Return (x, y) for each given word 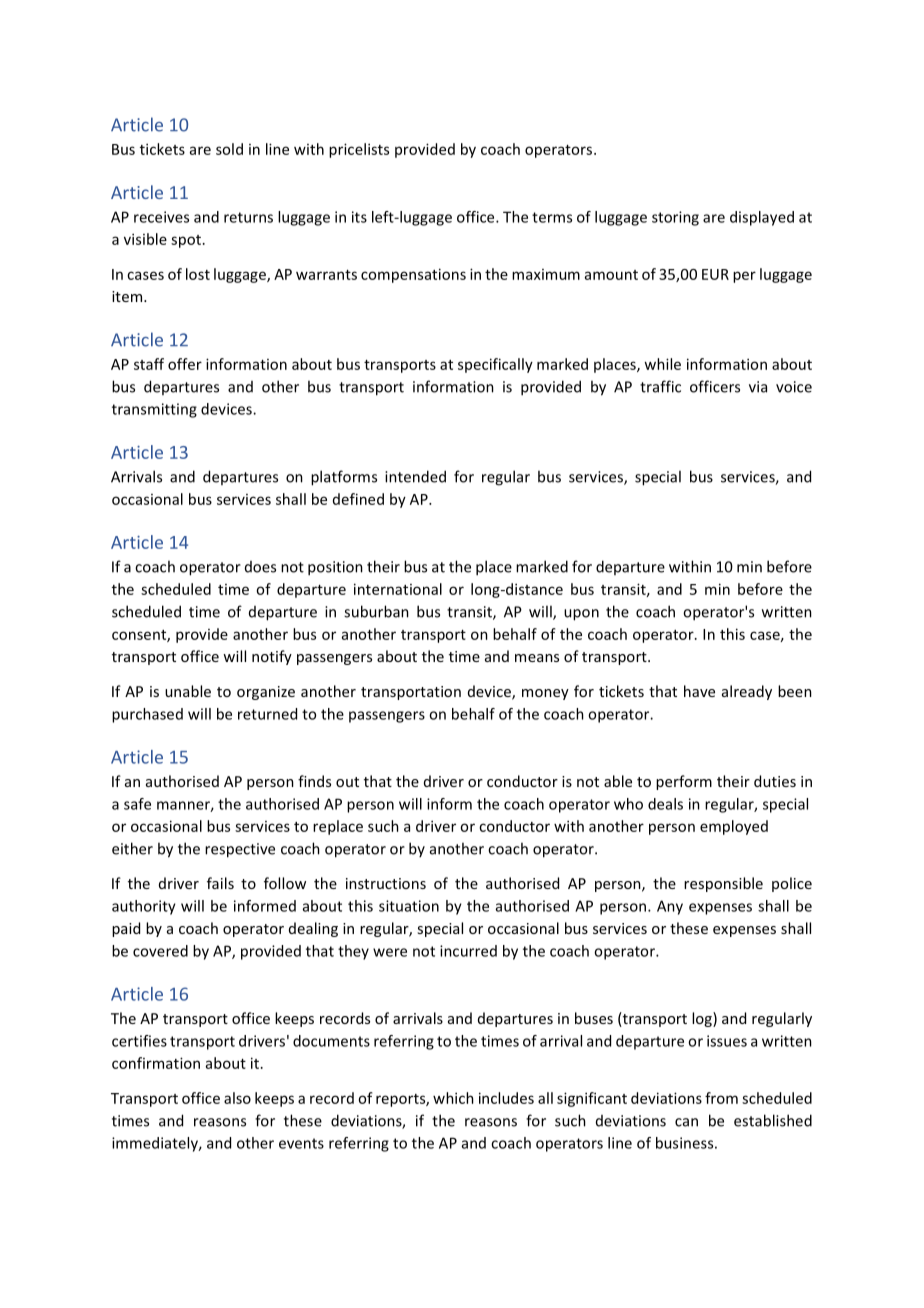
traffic (660, 386)
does (260, 567)
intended (415, 476)
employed (734, 827)
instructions (386, 883)
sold (229, 149)
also (237, 1098)
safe (137, 804)
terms (552, 217)
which (453, 1098)
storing (675, 218)
